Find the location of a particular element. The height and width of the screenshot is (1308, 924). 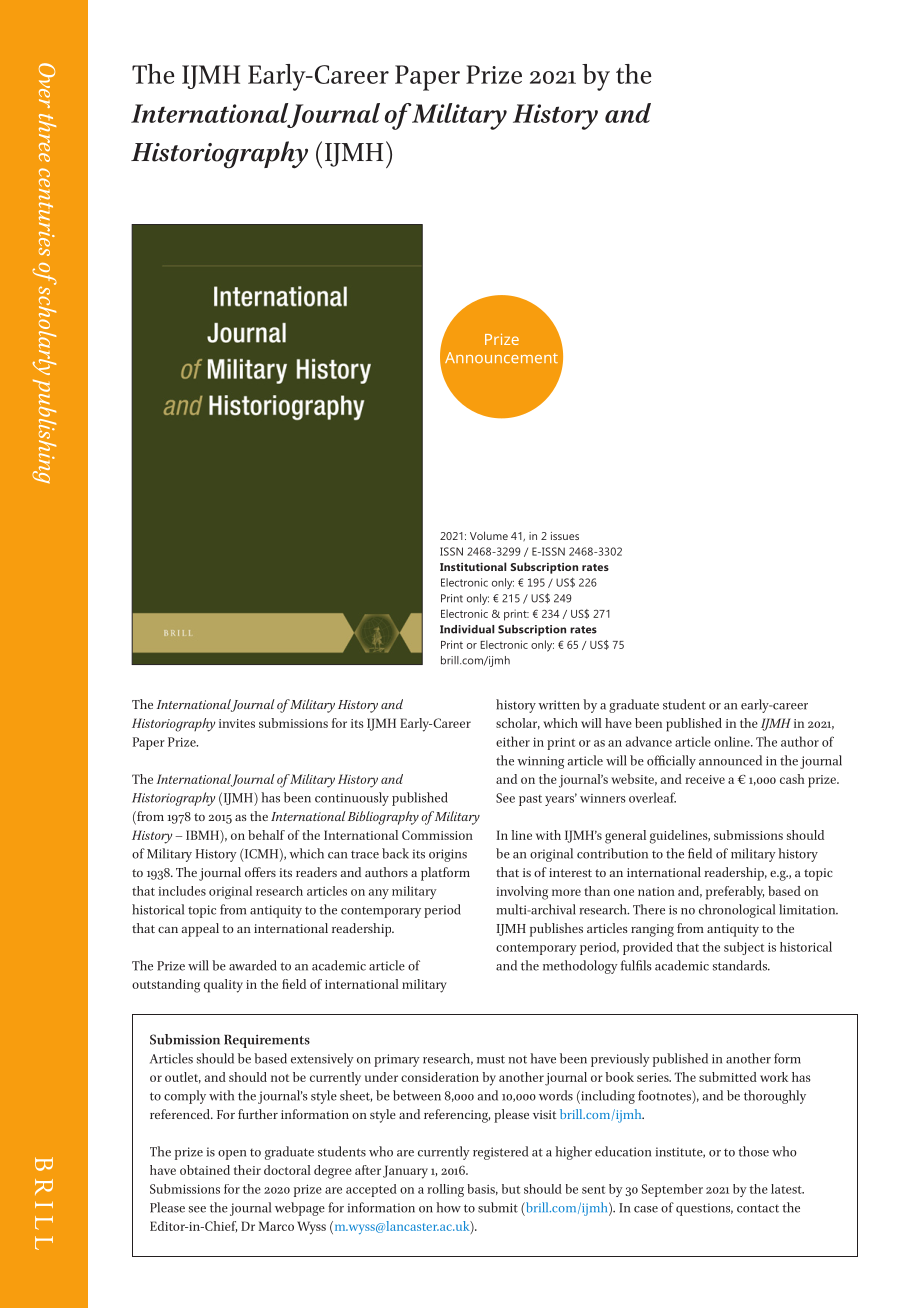

invites is located at coordinates (237, 723).
